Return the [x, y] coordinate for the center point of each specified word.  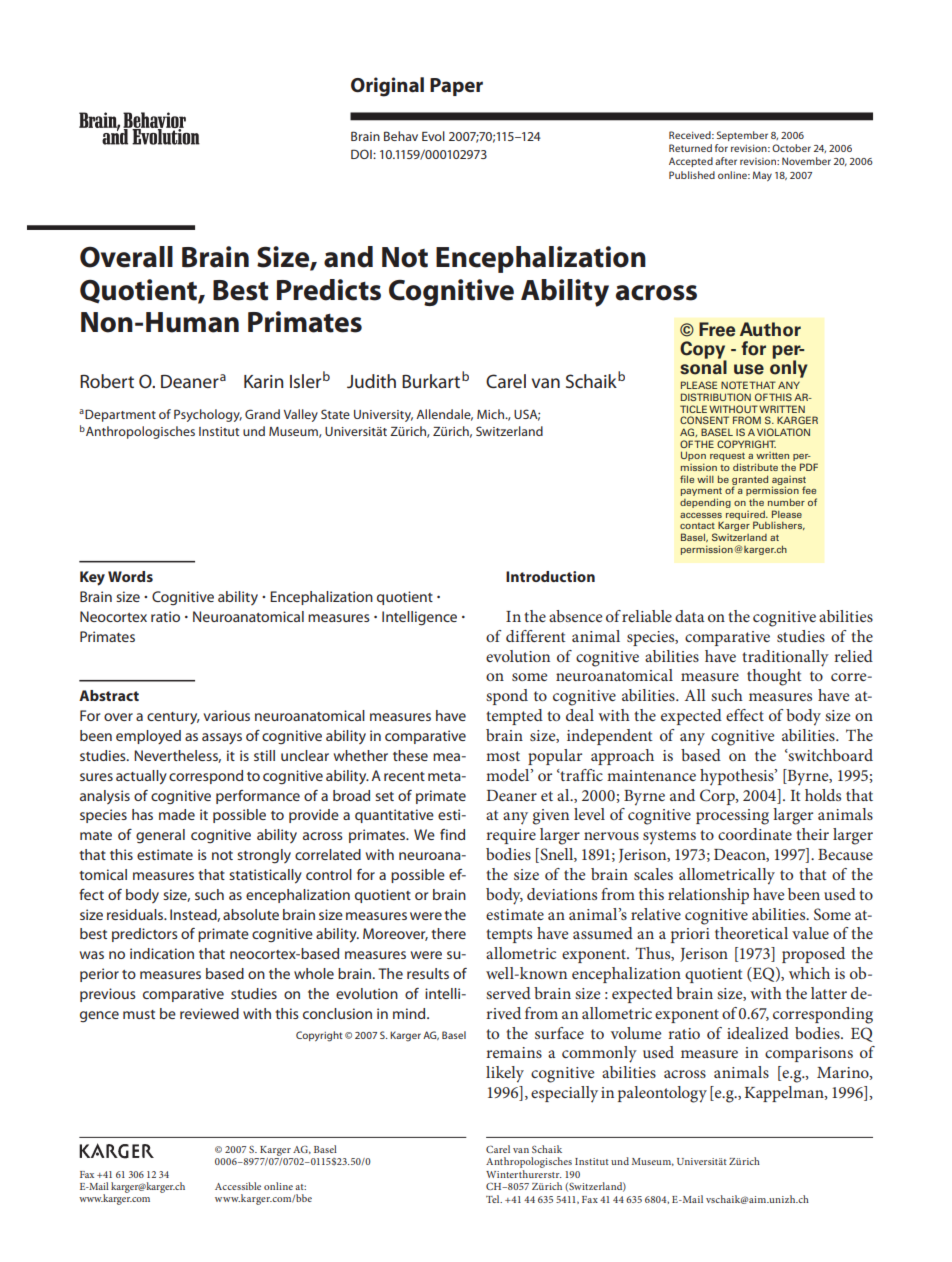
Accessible [238, 1186]
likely [505, 1074]
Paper [456, 87]
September [742, 136]
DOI [362, 154]
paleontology [662, 1094]
